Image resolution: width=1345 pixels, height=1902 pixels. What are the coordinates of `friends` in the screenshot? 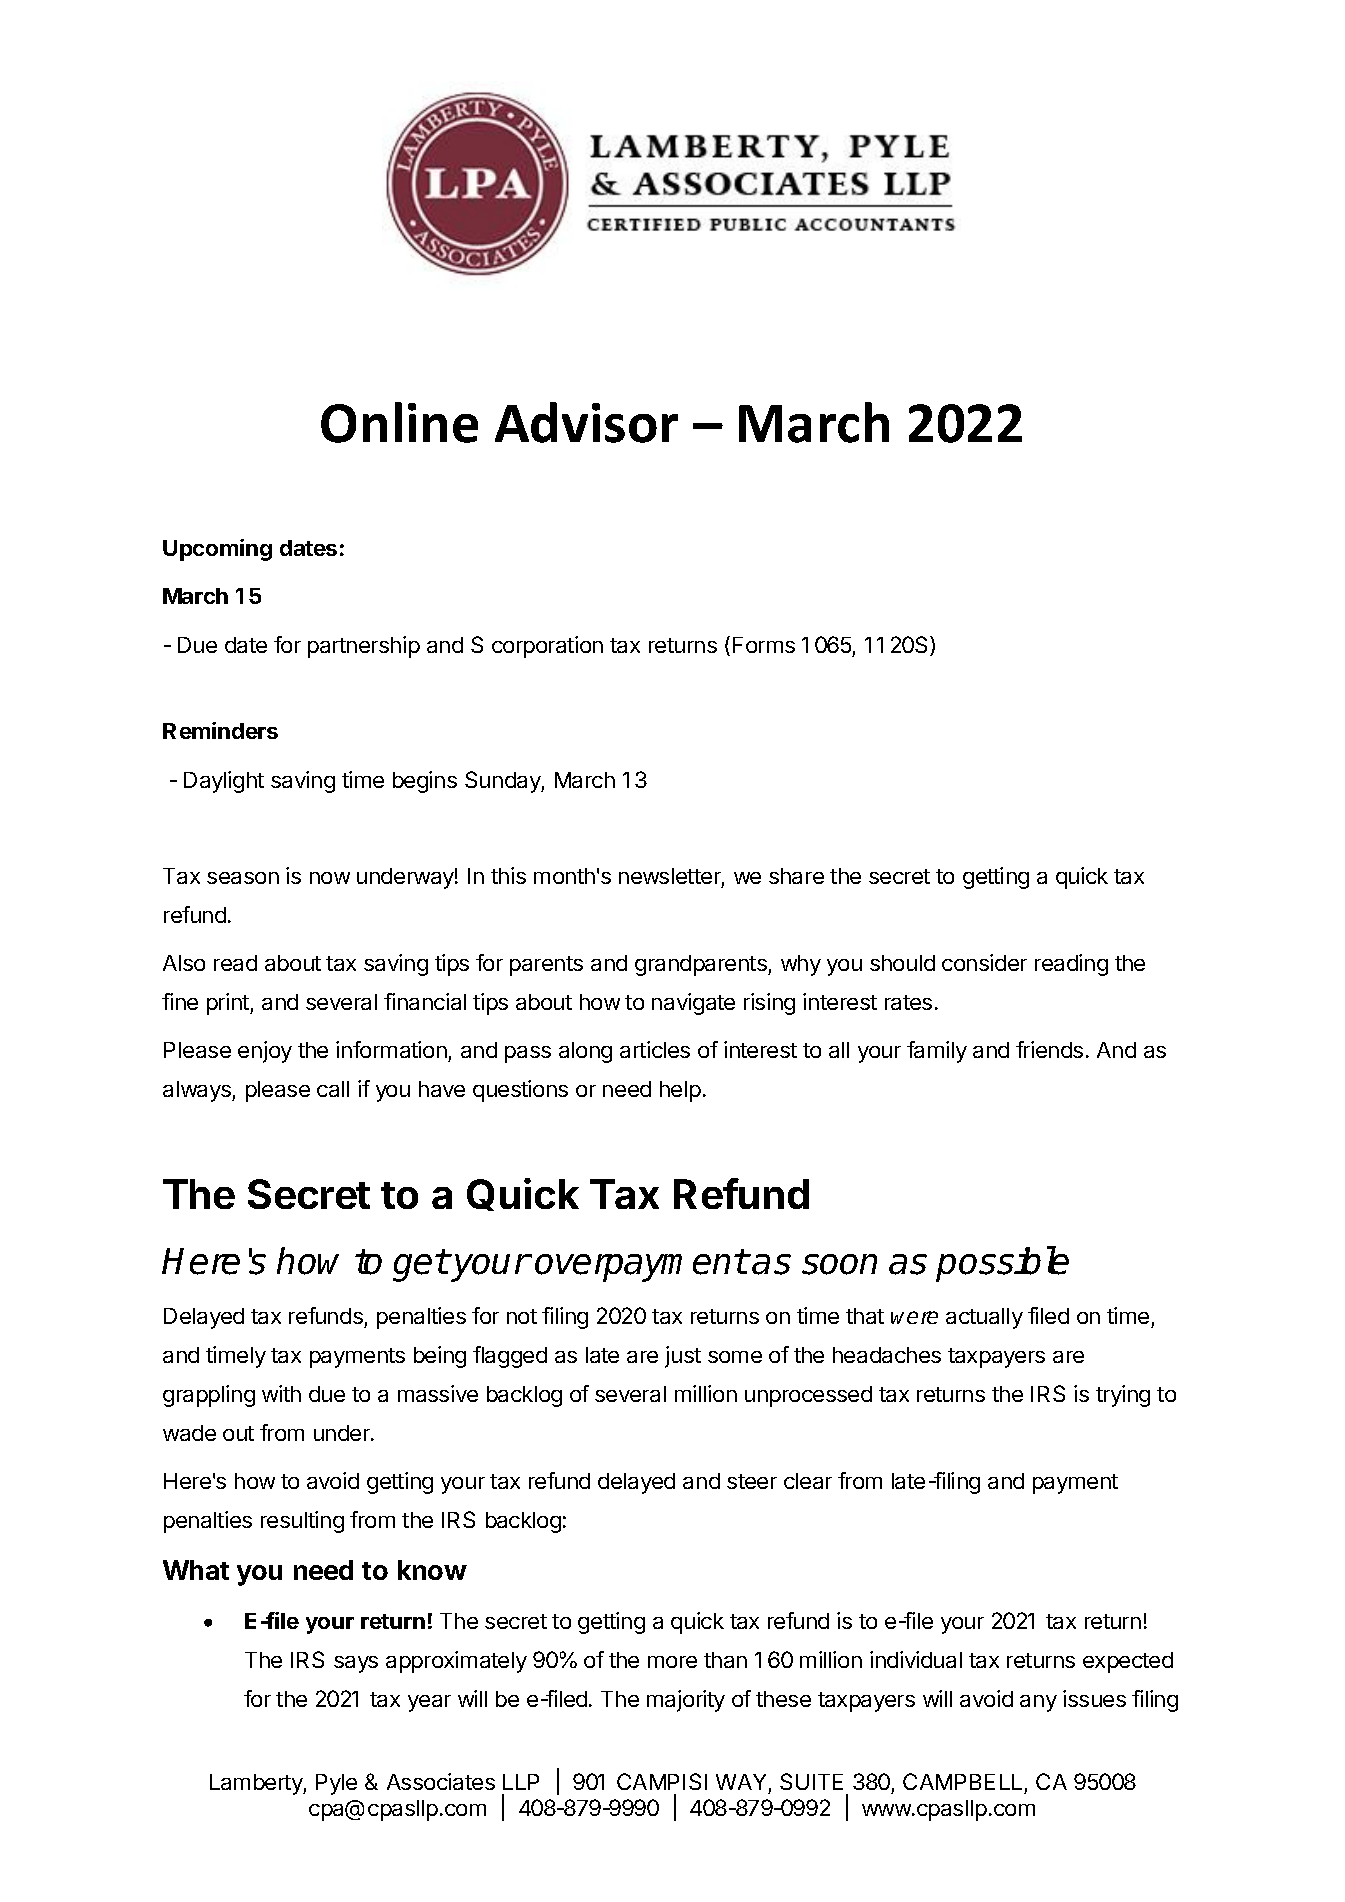 It's located at (1049, 1049).
